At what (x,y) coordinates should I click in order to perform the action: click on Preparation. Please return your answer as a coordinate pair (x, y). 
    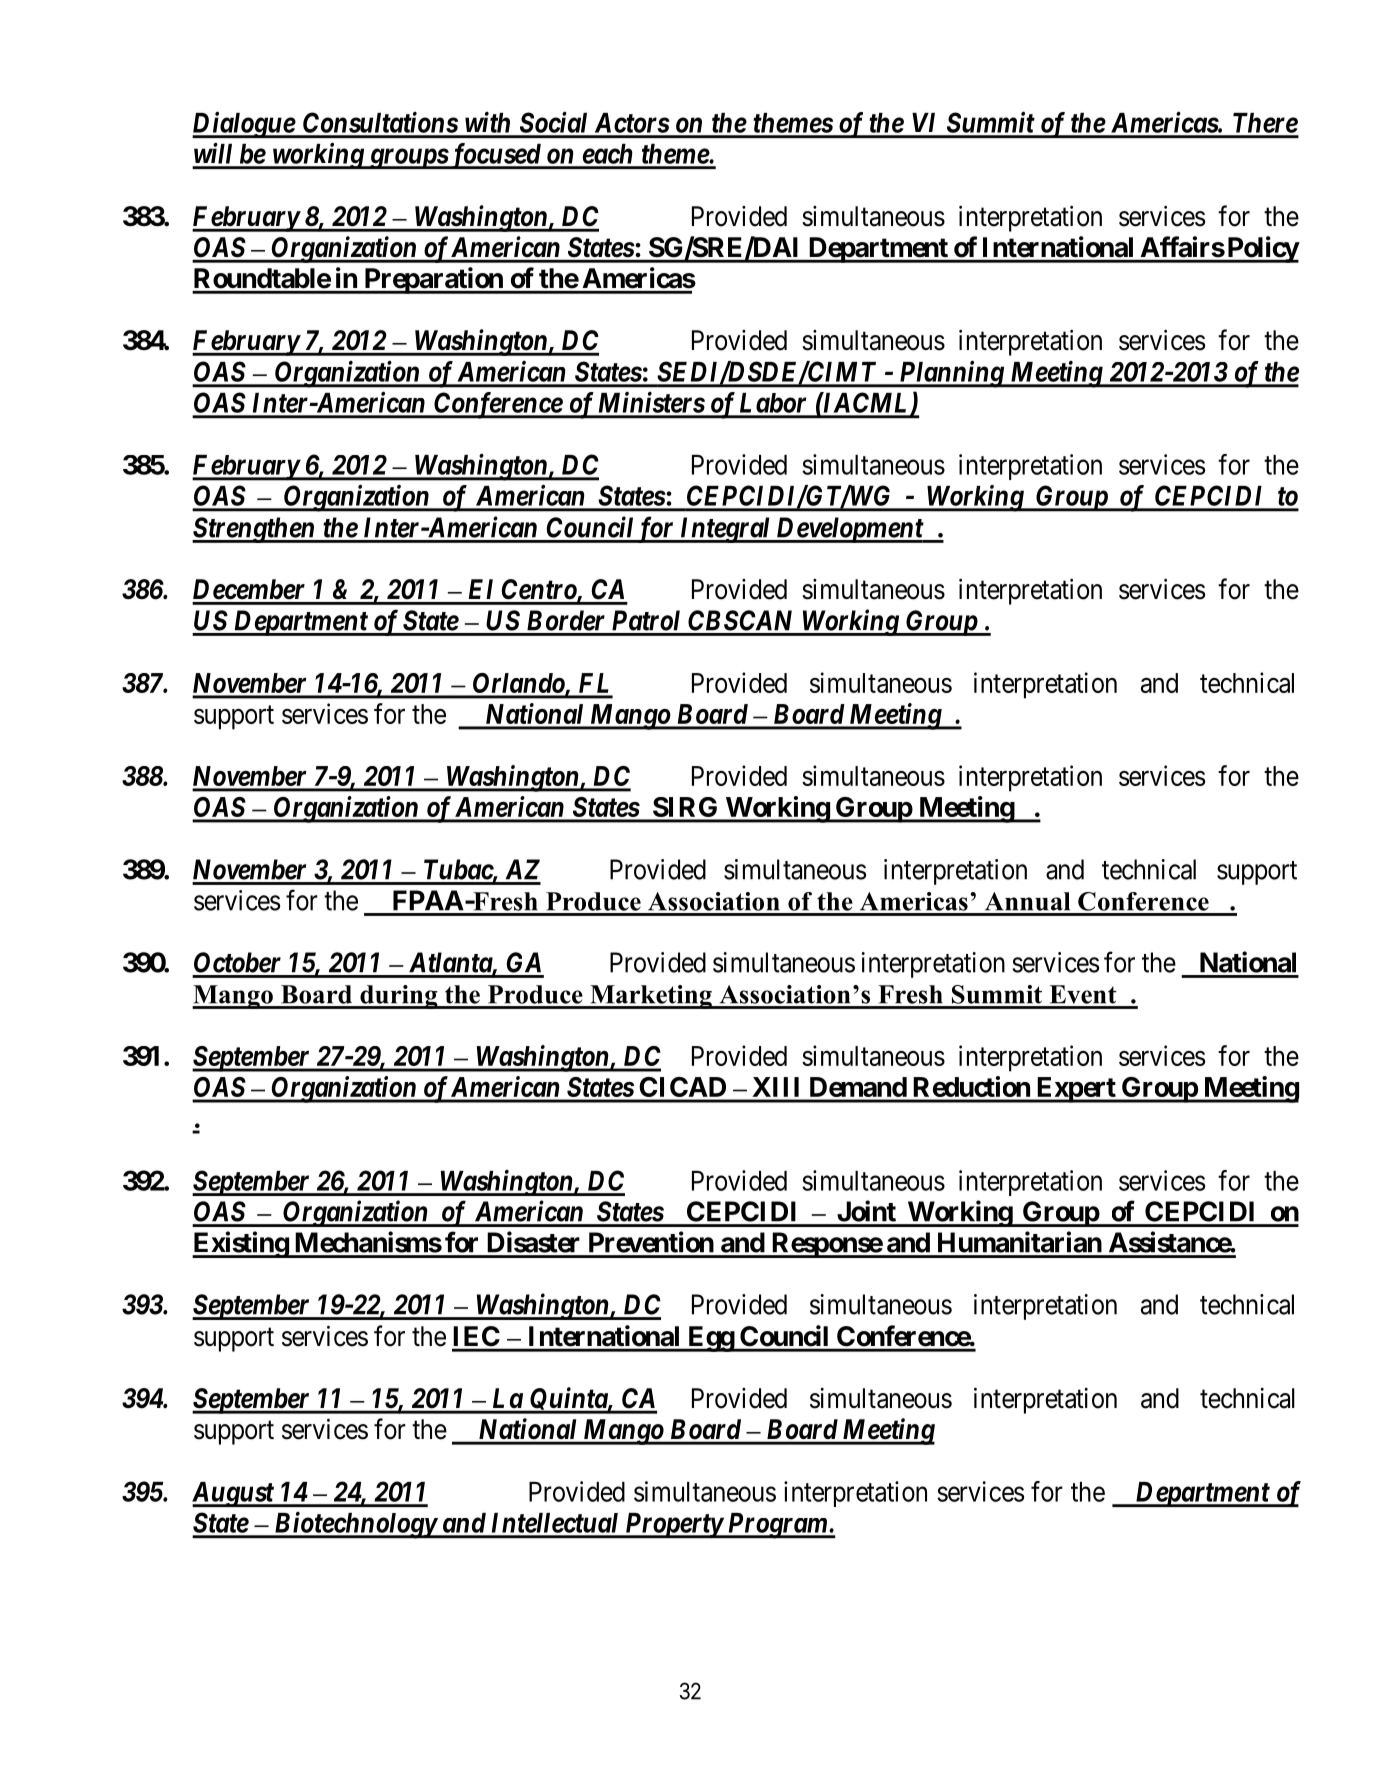
    Looking at the image, I should click on (433, 280).
